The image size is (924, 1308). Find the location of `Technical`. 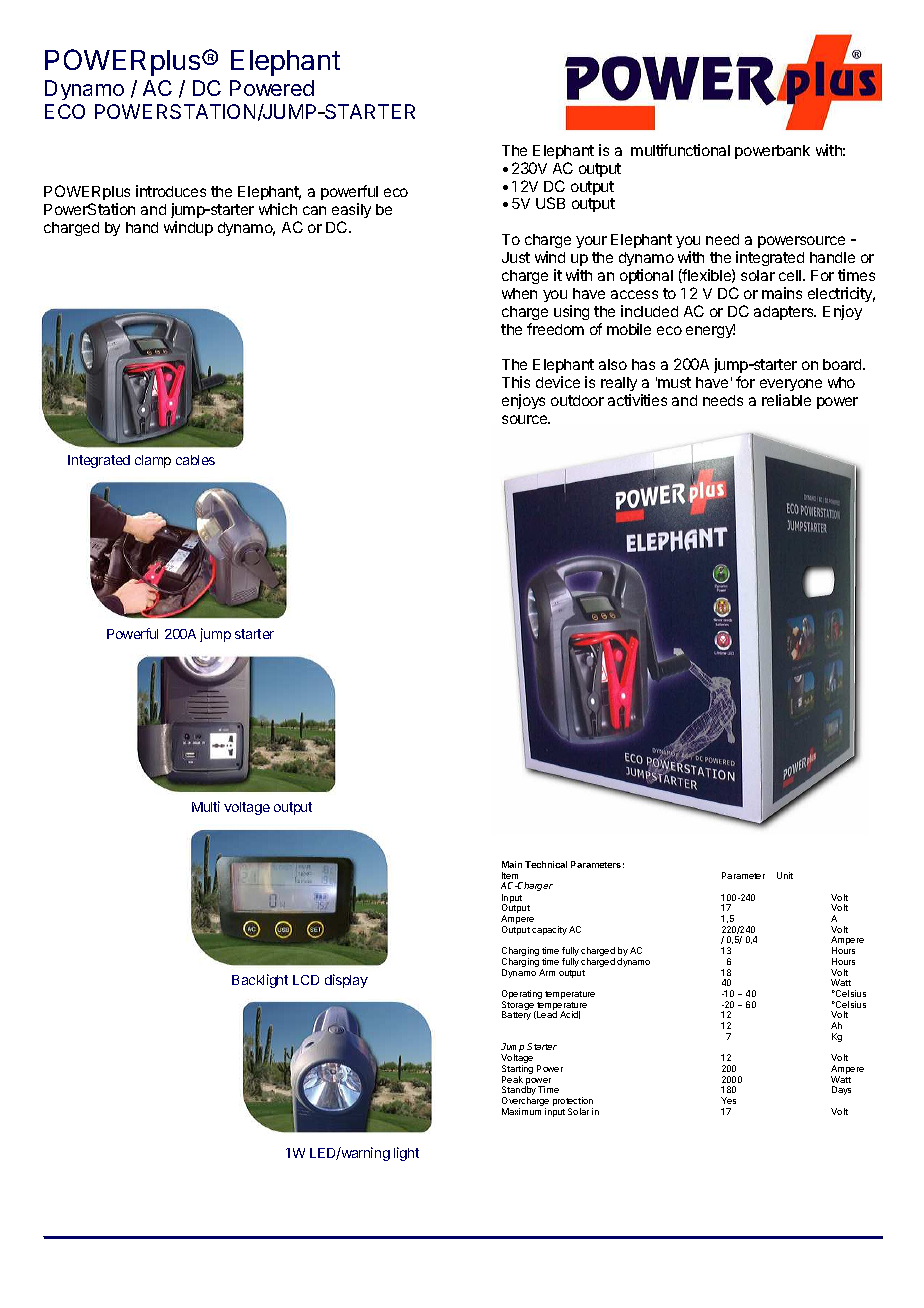

Technical is located at coordinates (546, 864).
